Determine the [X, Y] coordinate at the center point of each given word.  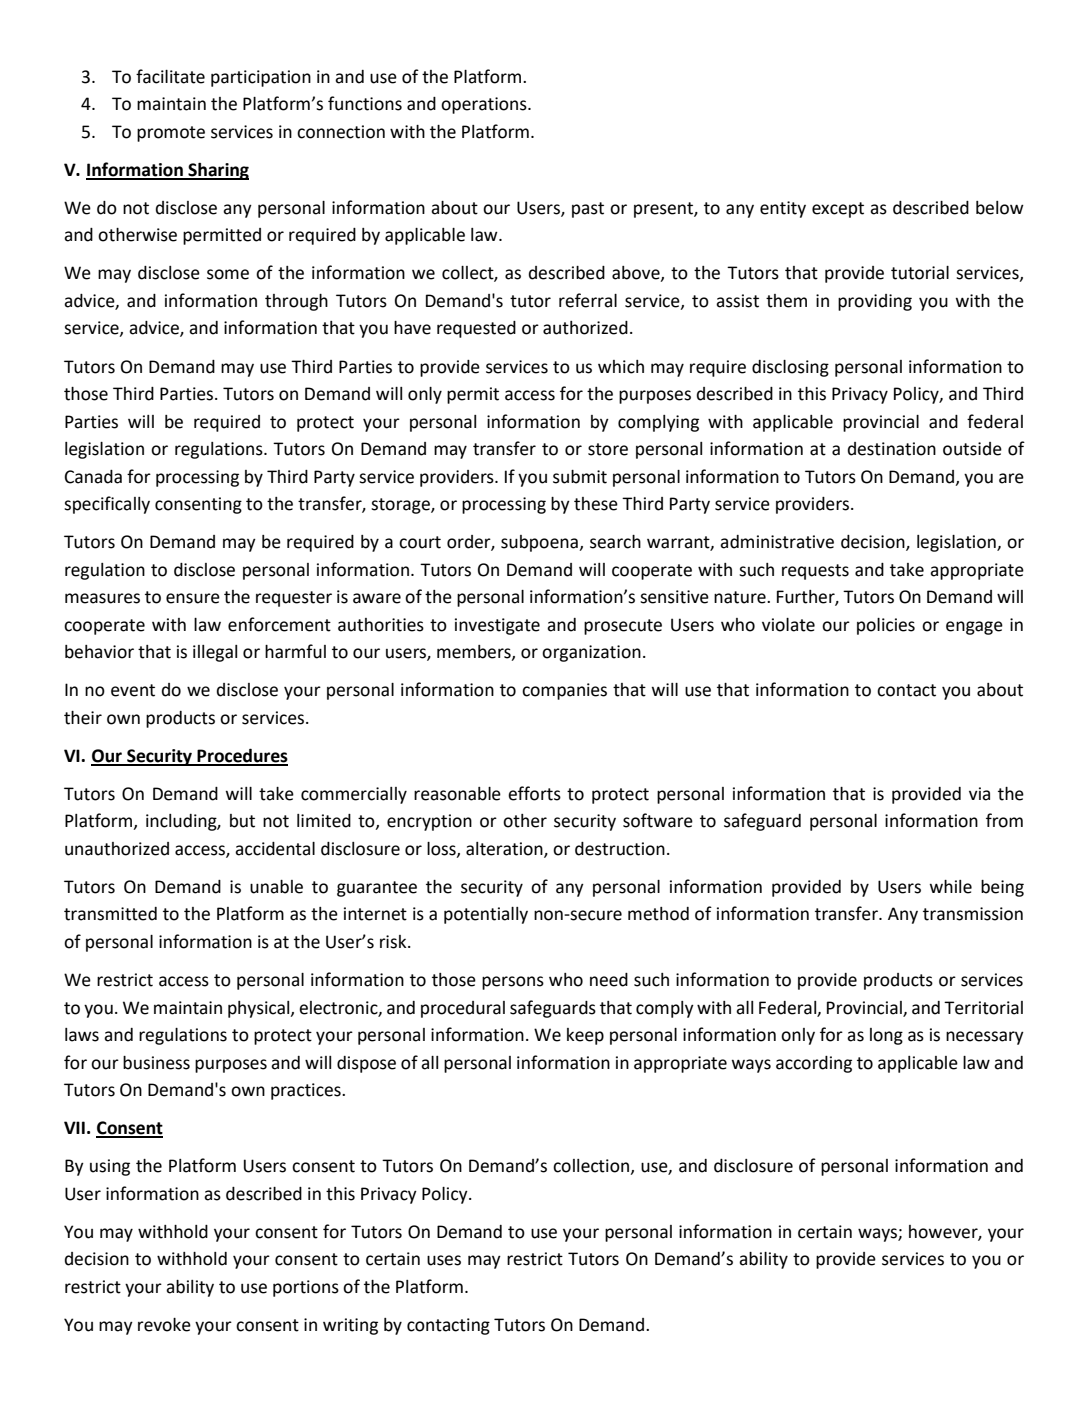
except [838, 210]
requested [476, 329]
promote [171, 134]
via [979, 794]
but [242, 821]
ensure [193, 598]
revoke [164, 1325]
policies [886, 626]
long [886, 1036]
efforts [534, 793]
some [228, 274]
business [156, 1063]
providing [875, 302]
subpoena [540, 543]
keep [585, 1036]
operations [485, 105]
